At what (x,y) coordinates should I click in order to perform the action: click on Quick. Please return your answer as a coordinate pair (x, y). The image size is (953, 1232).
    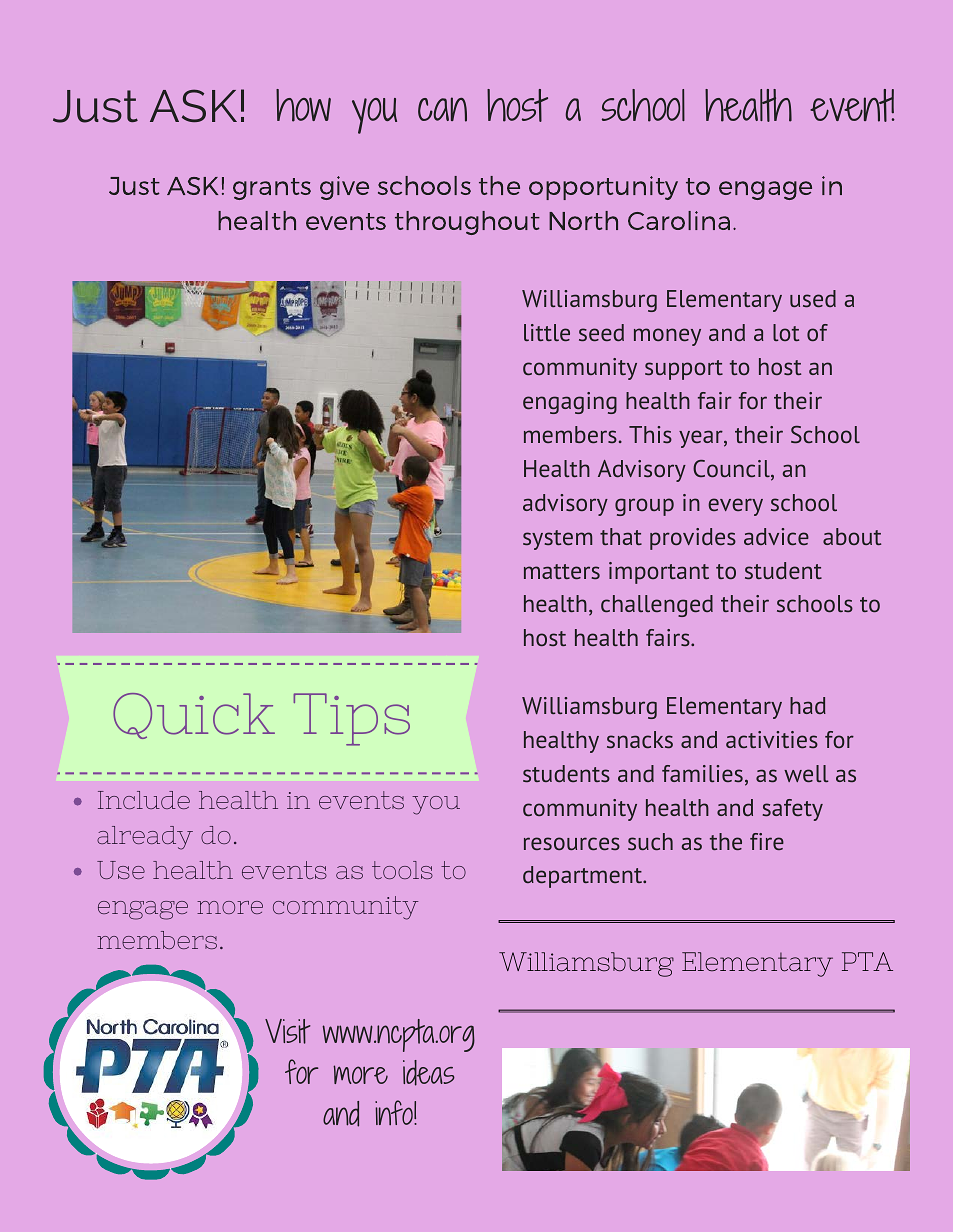
    Looking at the image, I should click on (194, 716).
